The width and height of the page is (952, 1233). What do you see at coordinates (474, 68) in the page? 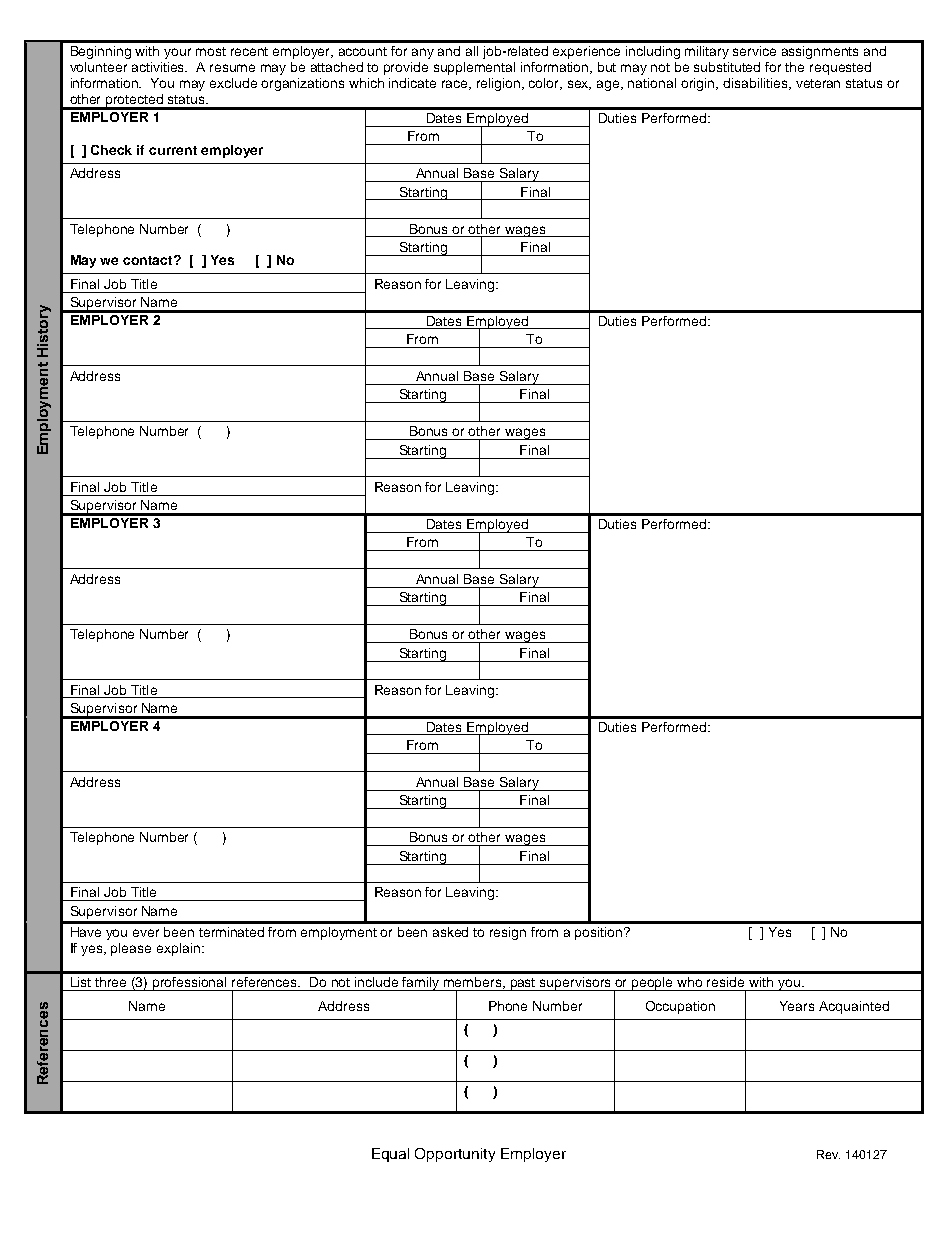
I see `supplemental` at bounding box center [474, 68].
